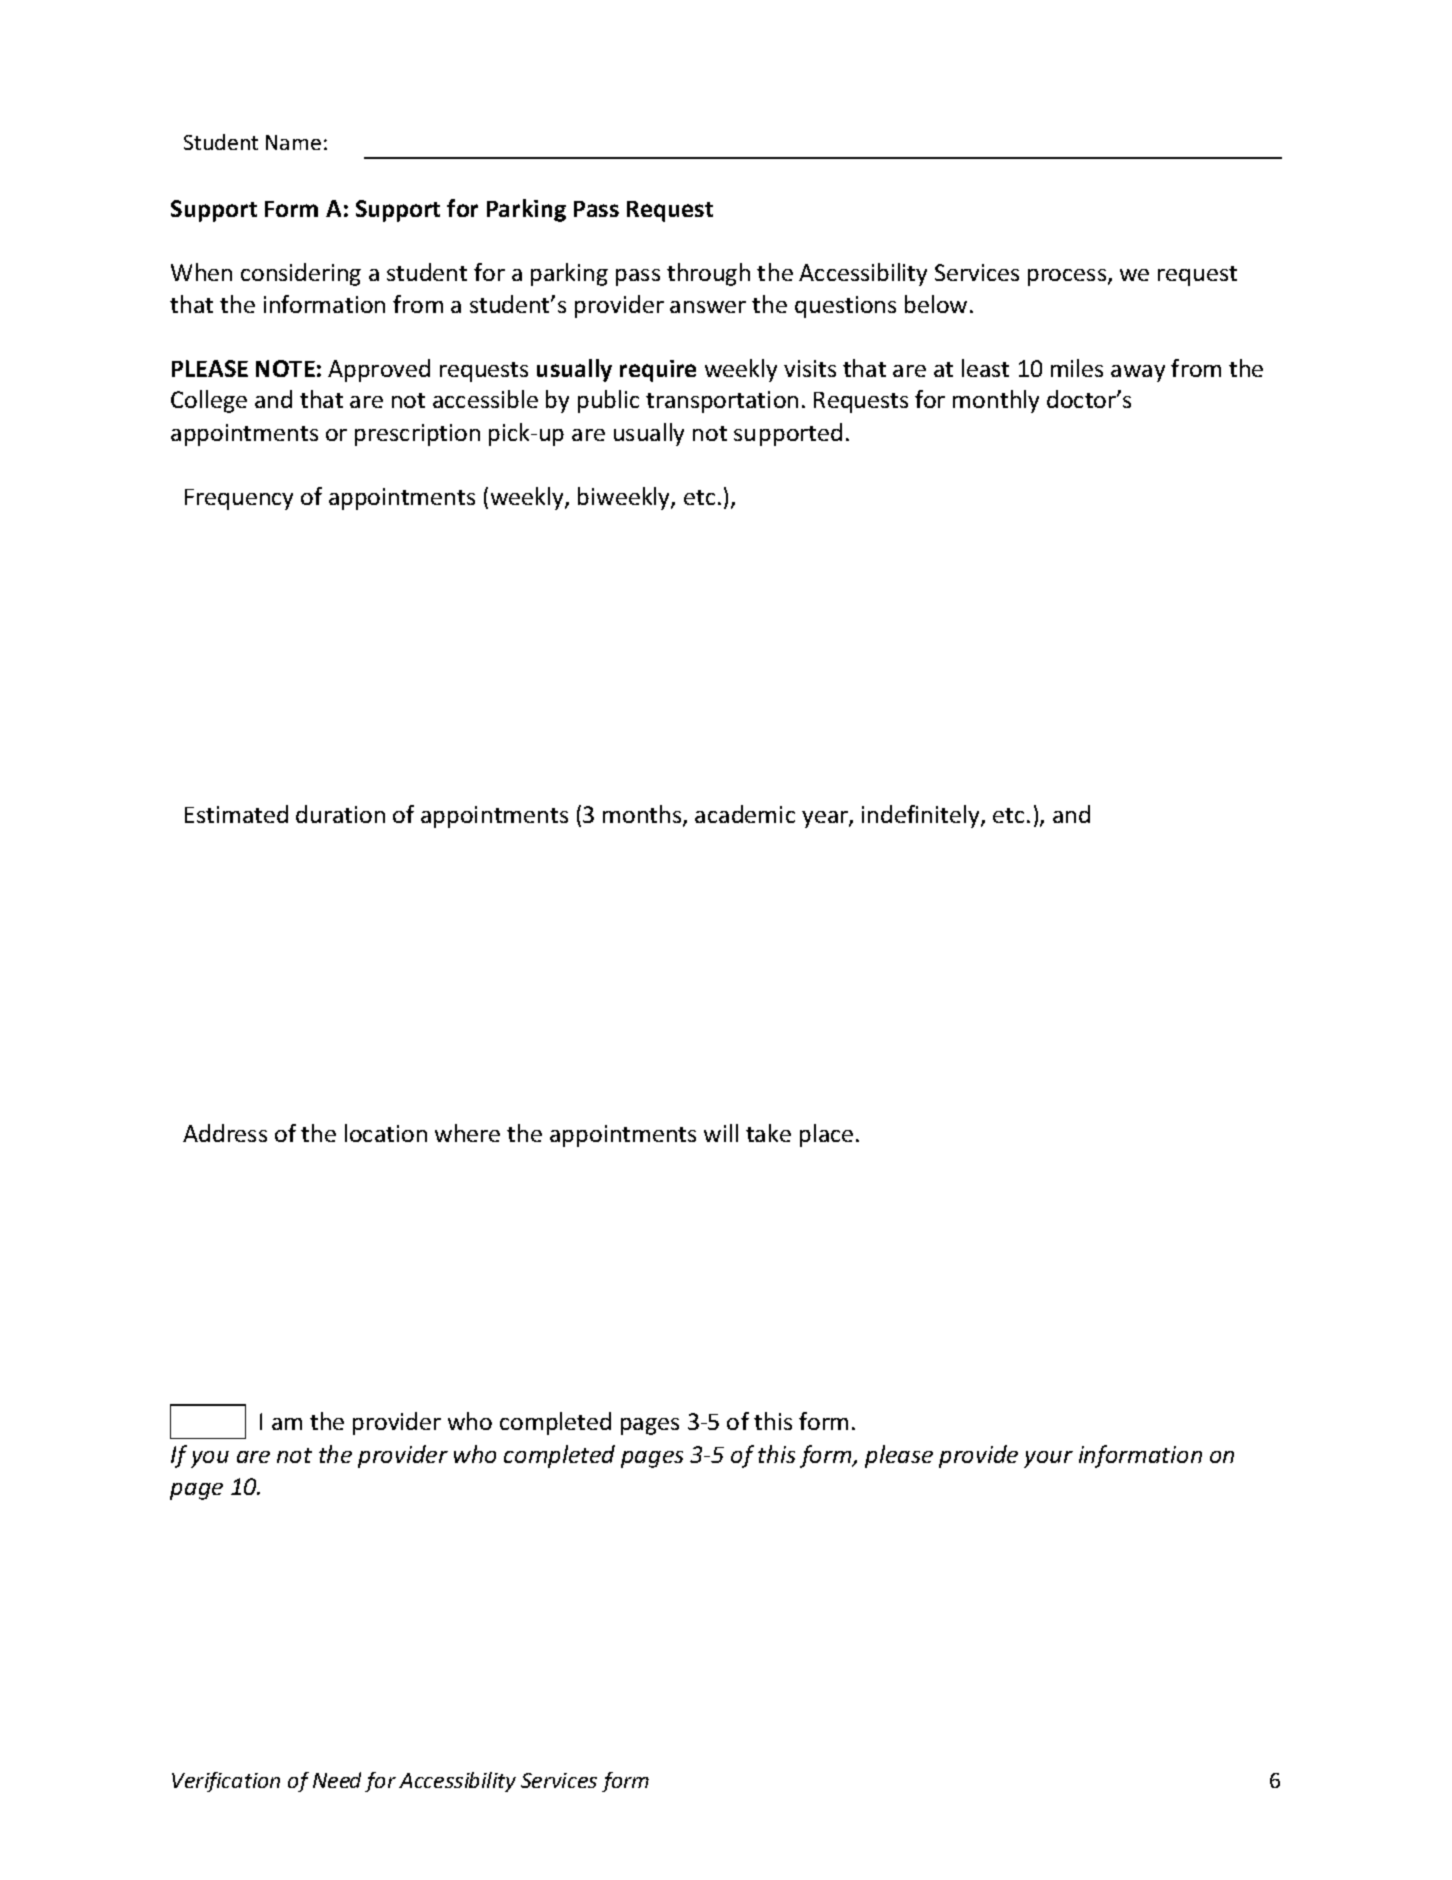  What do you see at coordinates (1068, 277) in the page?
I see `process` at bounding box center [1068, 277].
